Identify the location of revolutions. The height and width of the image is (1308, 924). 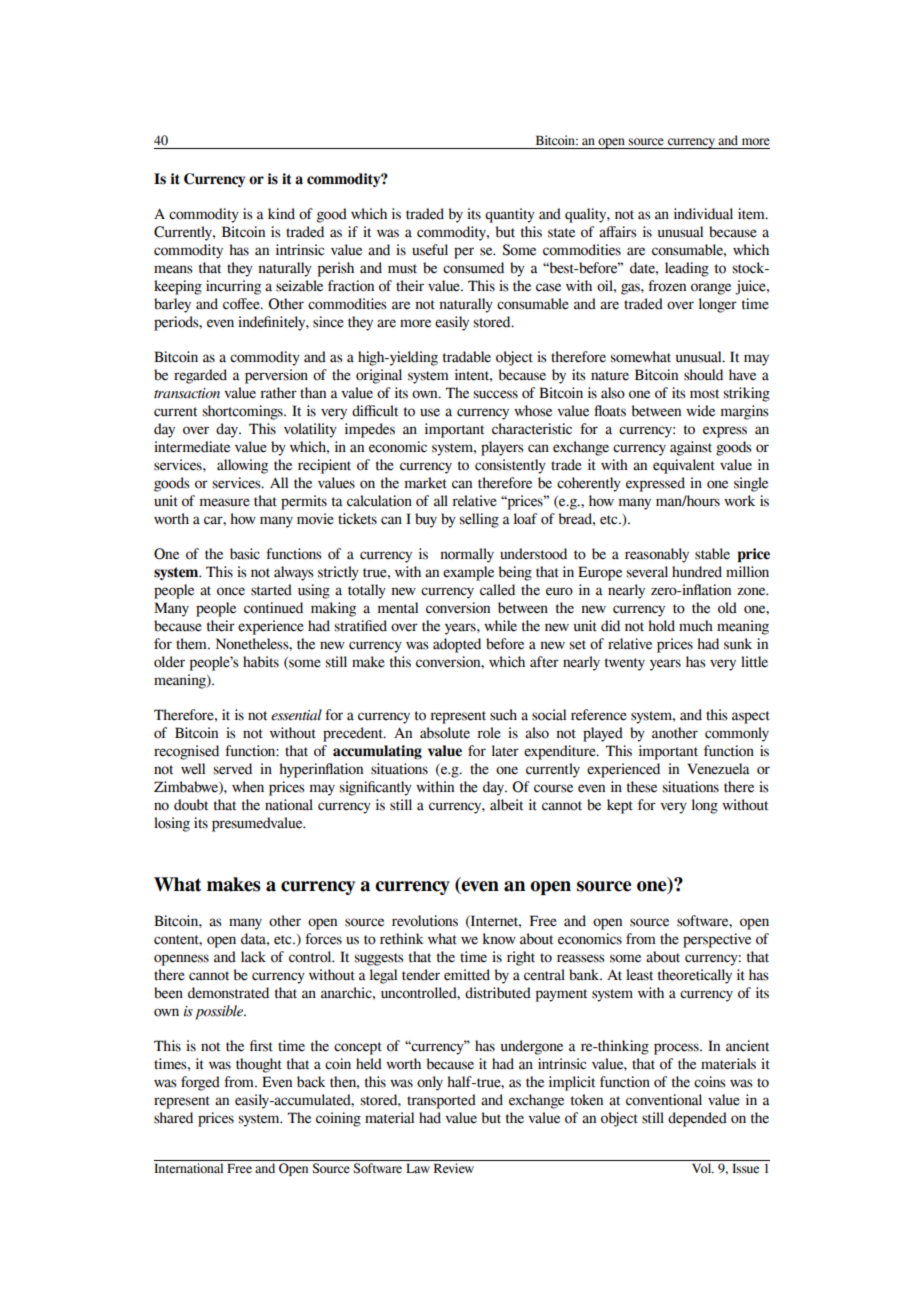
(425, 921).
